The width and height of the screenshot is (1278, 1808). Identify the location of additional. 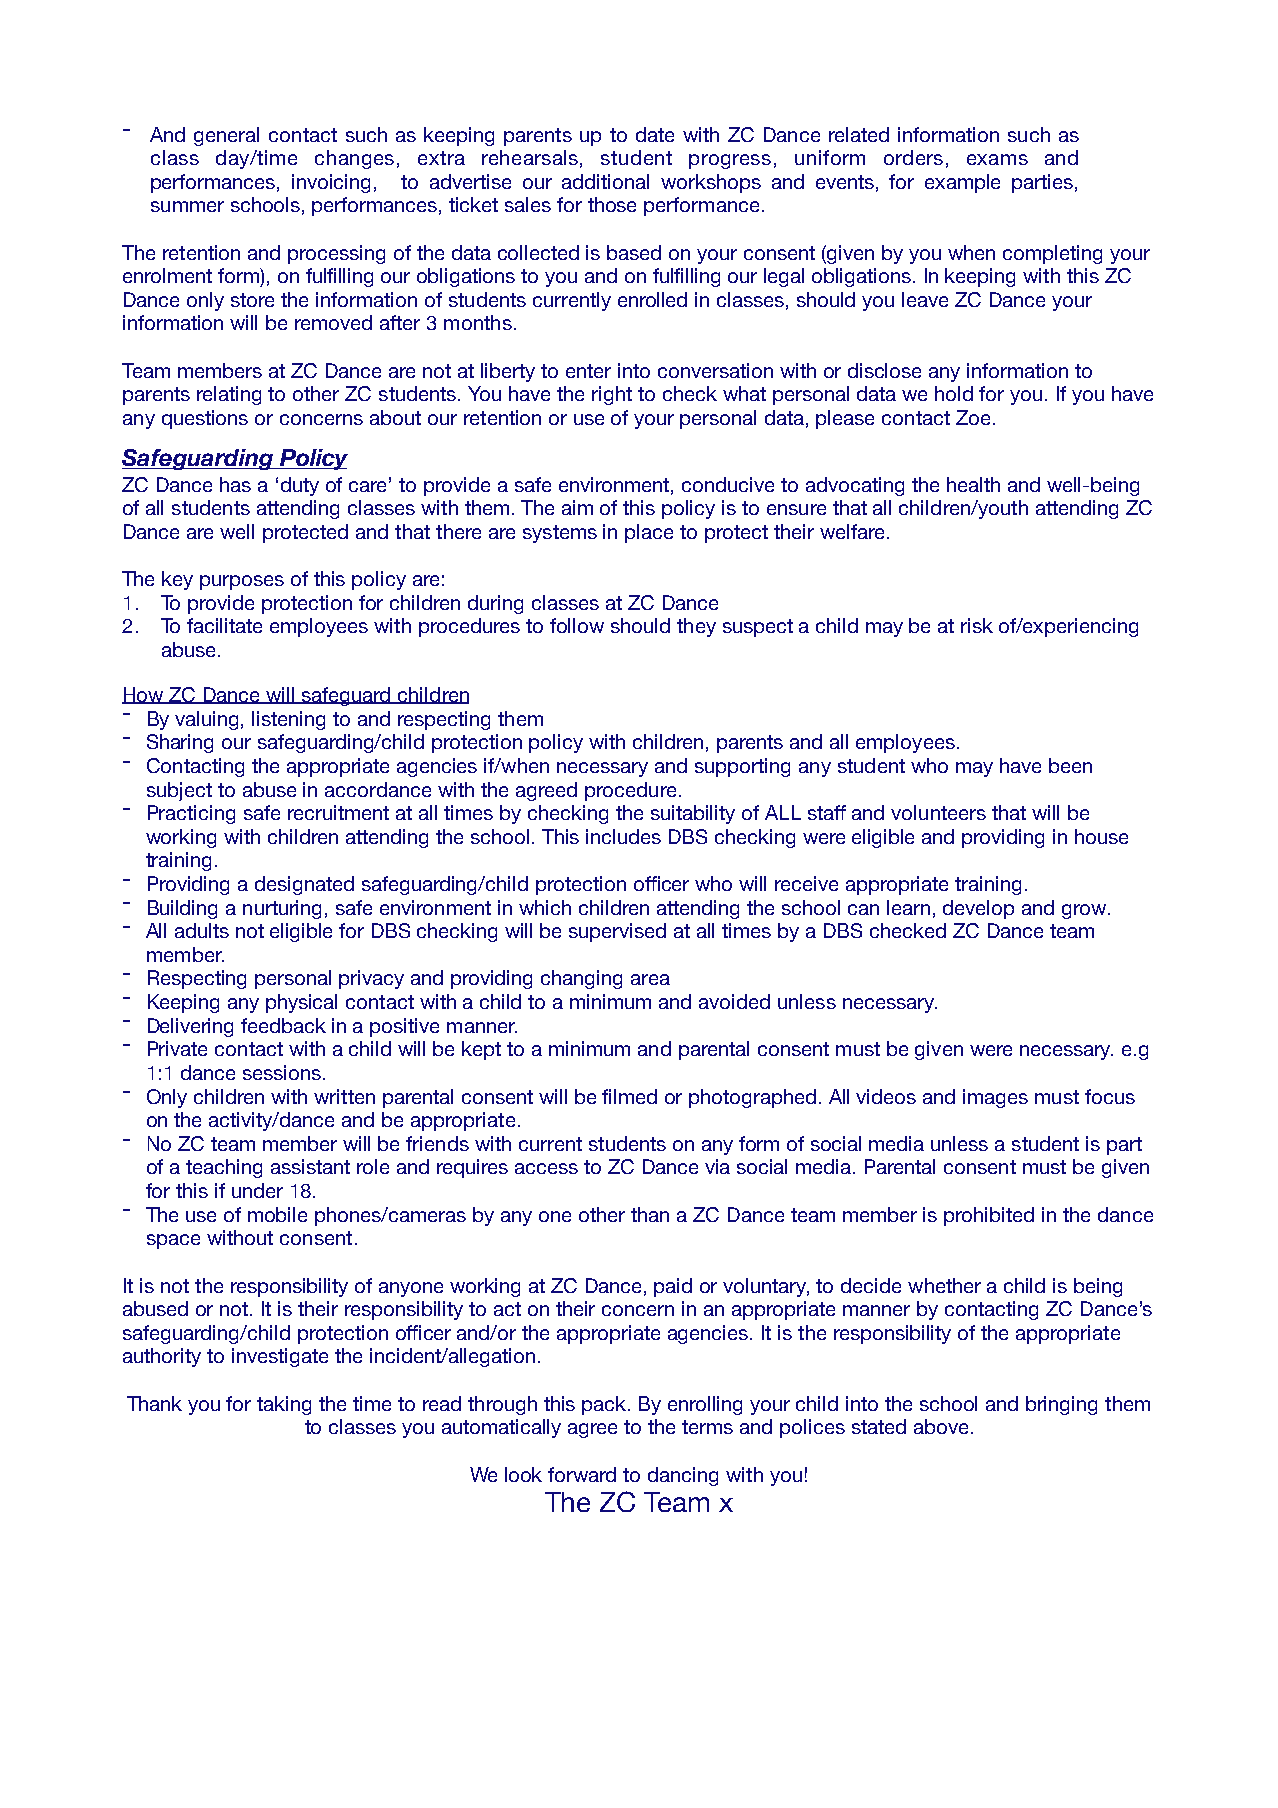
(605, 181).
